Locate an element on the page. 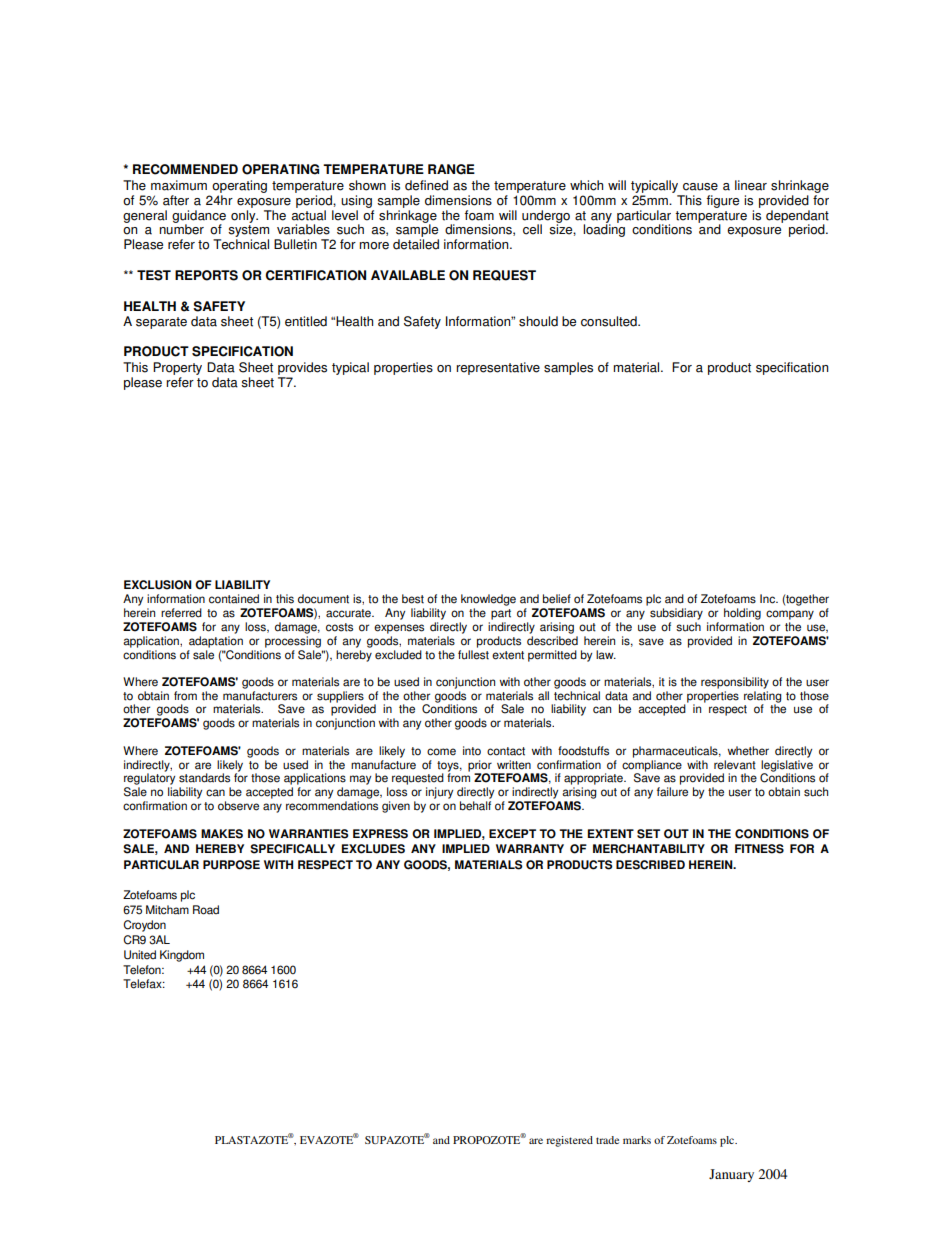 Image resolution: width=952 pixels, height=1233 pixels. RANGE is located at coordinates (451, 169).
